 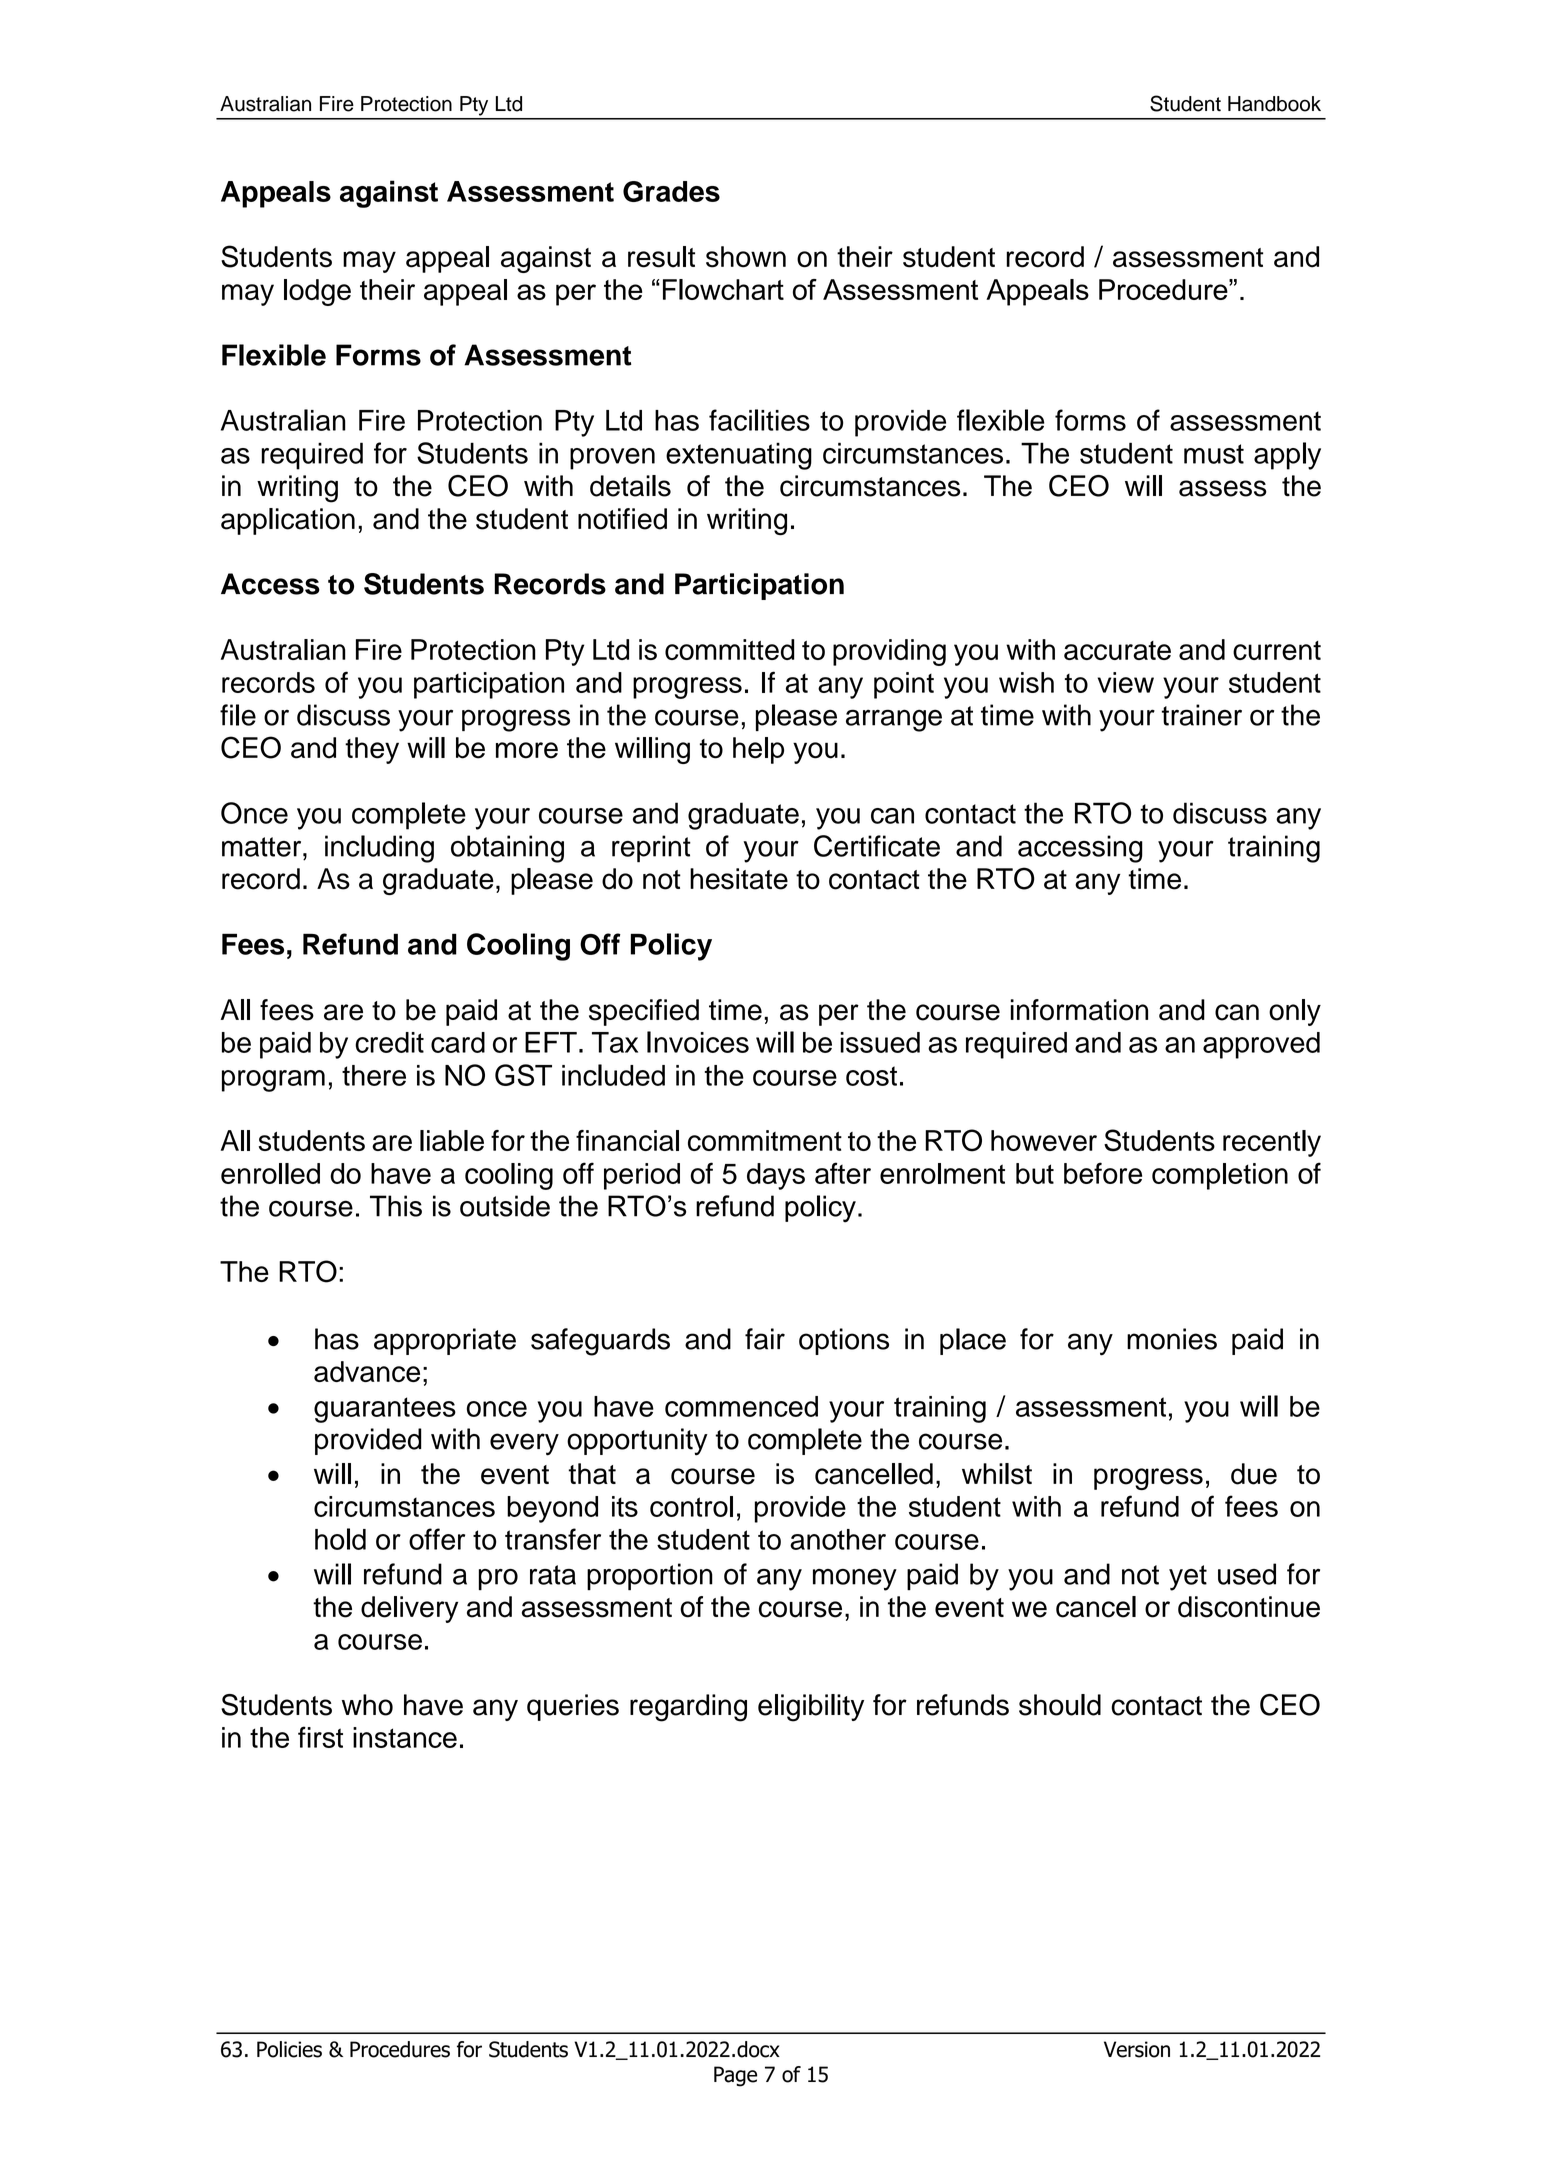 I want to click on Policies, so click(x=289, y=2049).
